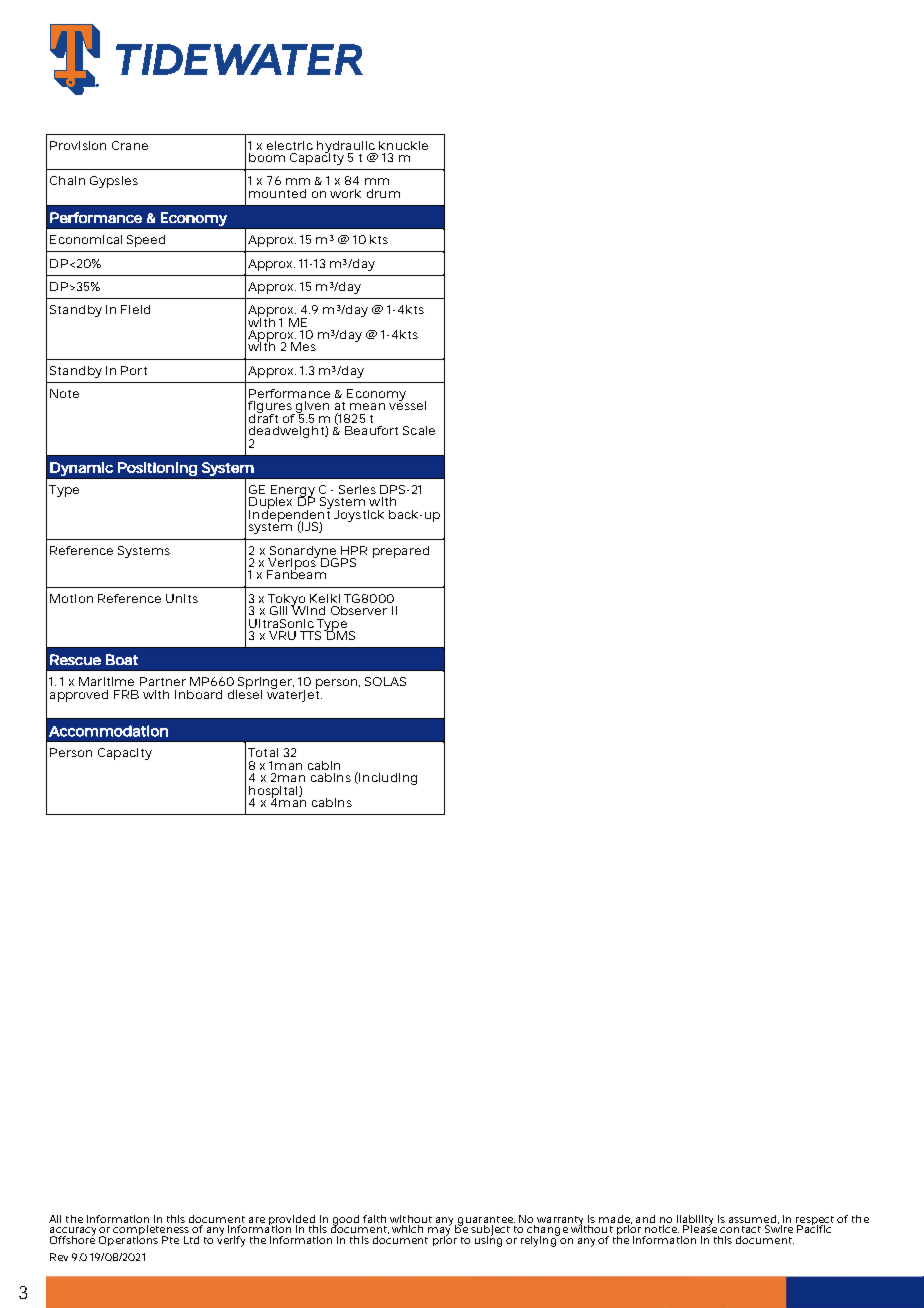 The height and width of the image is (1308, 924). What do you see at coordinates (263, 752) in the image?
I see `Total` at bounding box center [263, 752].
